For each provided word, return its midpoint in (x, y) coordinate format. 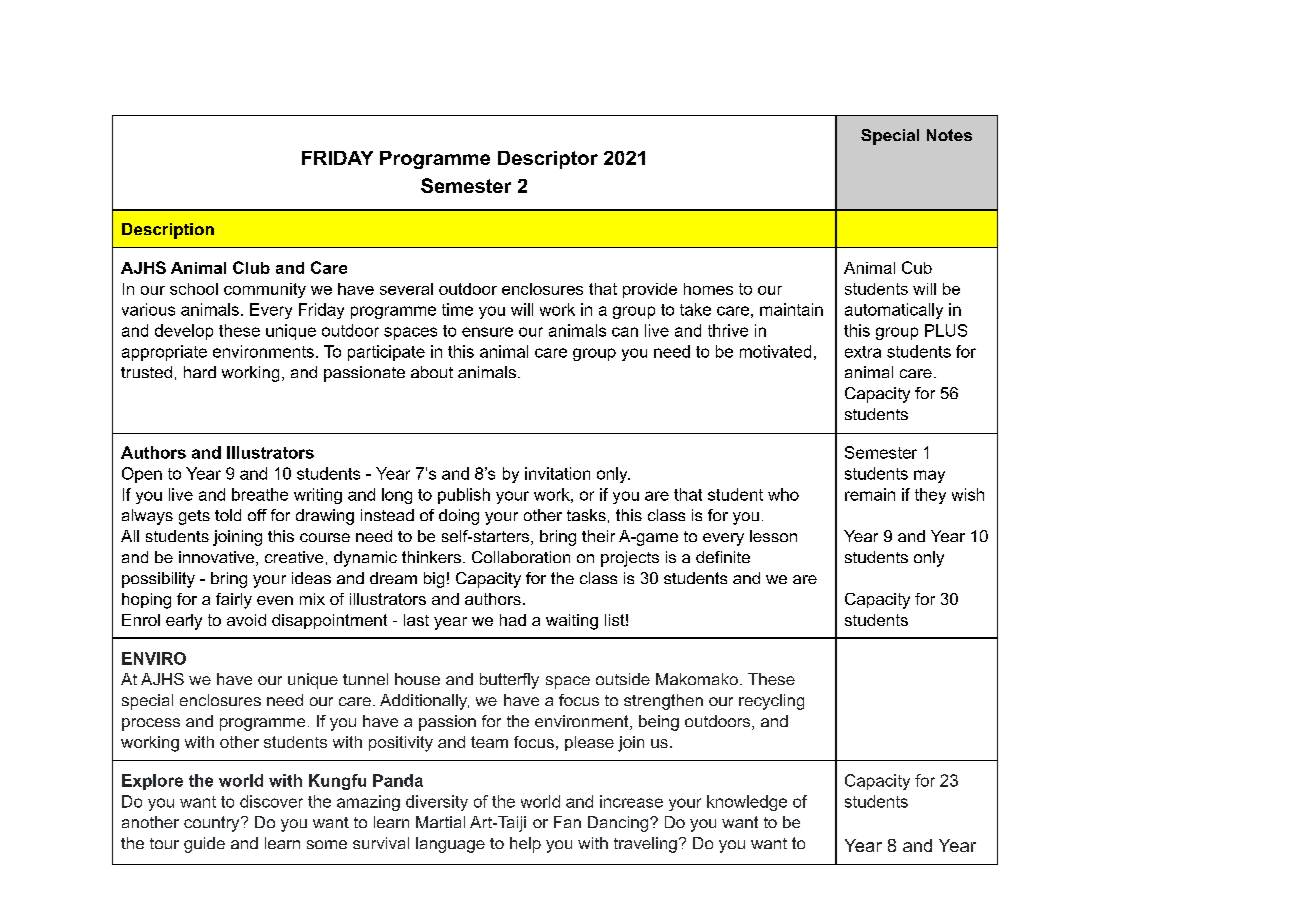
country (213, 824)
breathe (260, 494)
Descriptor (548, 160)
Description (168, 231)
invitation (557, 473)
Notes (949, 135)
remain (870, 494)
